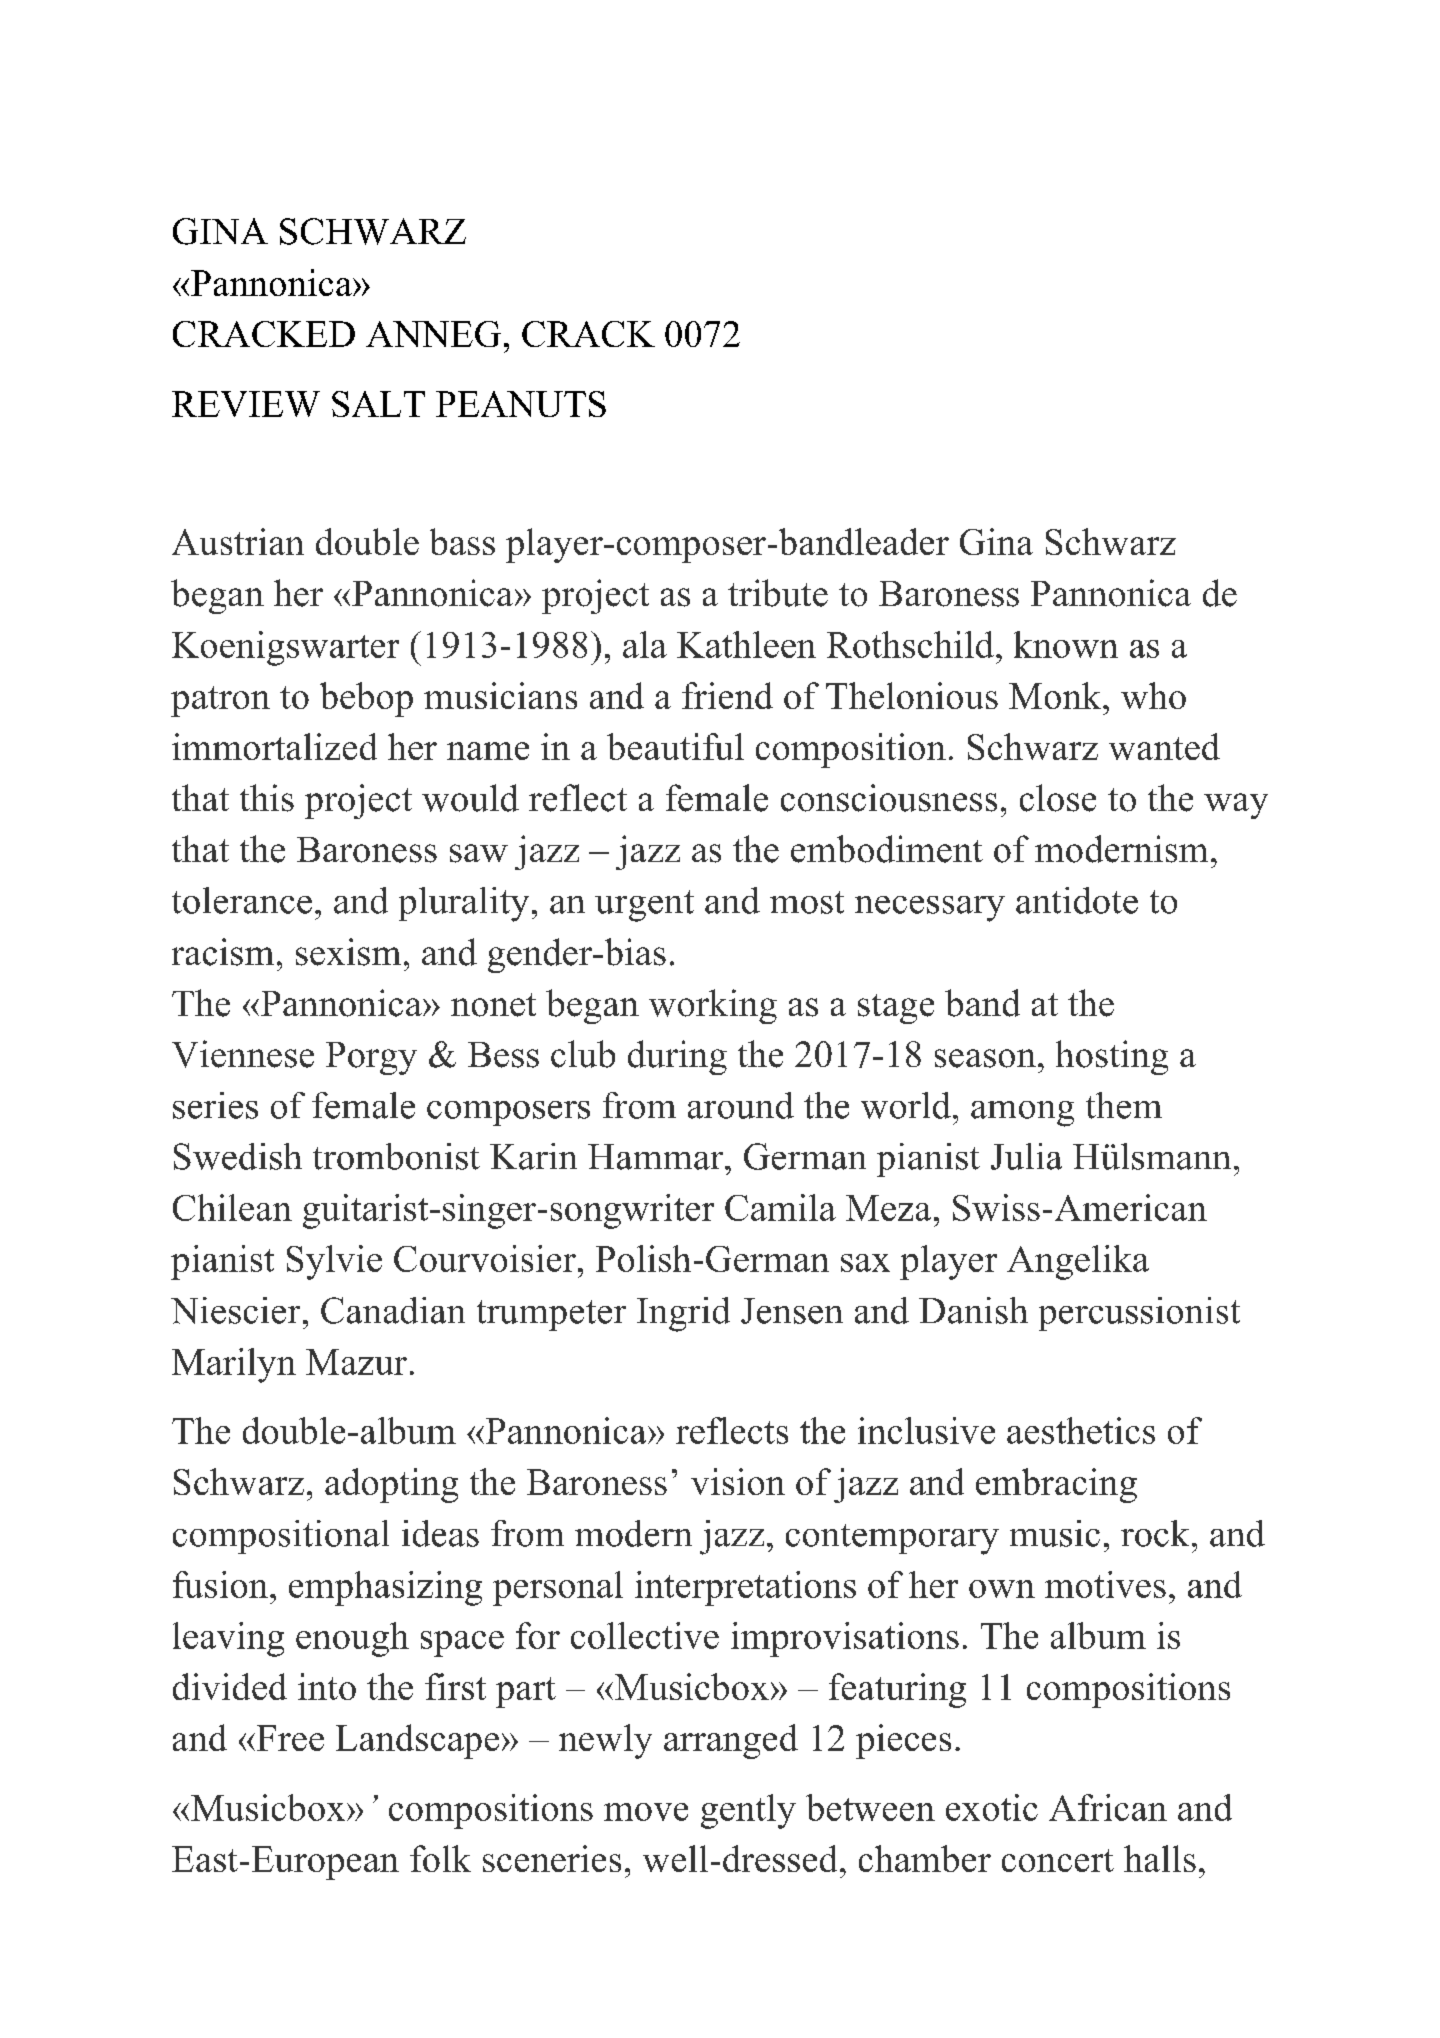 Image resolution: width=1440 pixels, height=2038 pixels. Describe the element at coordinates (1066, 644) in the document. I see `known` at that location.
